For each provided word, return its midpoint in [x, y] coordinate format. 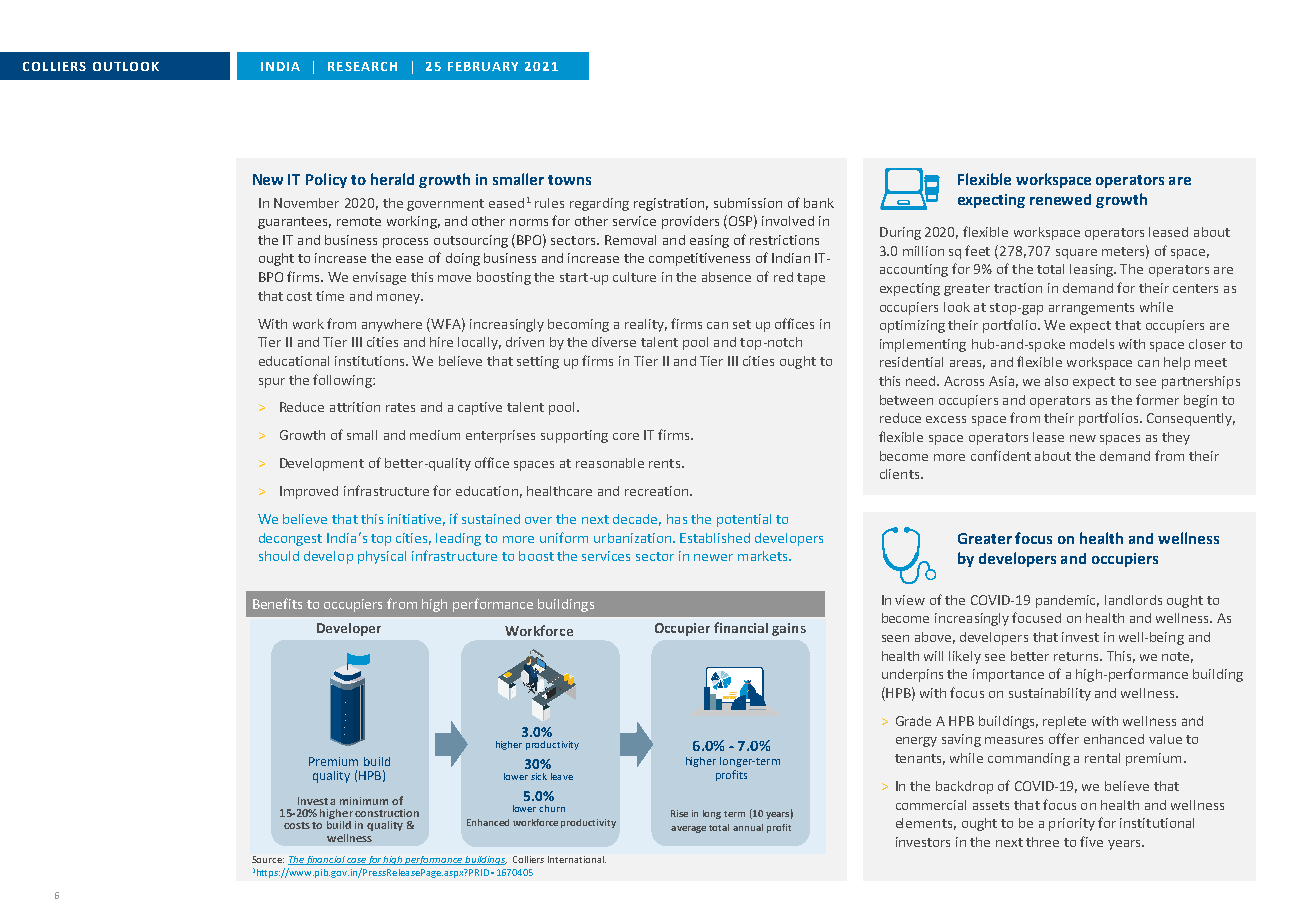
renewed [1060, 199]
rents [664, 463]
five [1091, 841]
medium [435, 435]
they [1176, 438]
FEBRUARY [483, 66]
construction [387, 813]
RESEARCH [362, 66]
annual [748, 827]
